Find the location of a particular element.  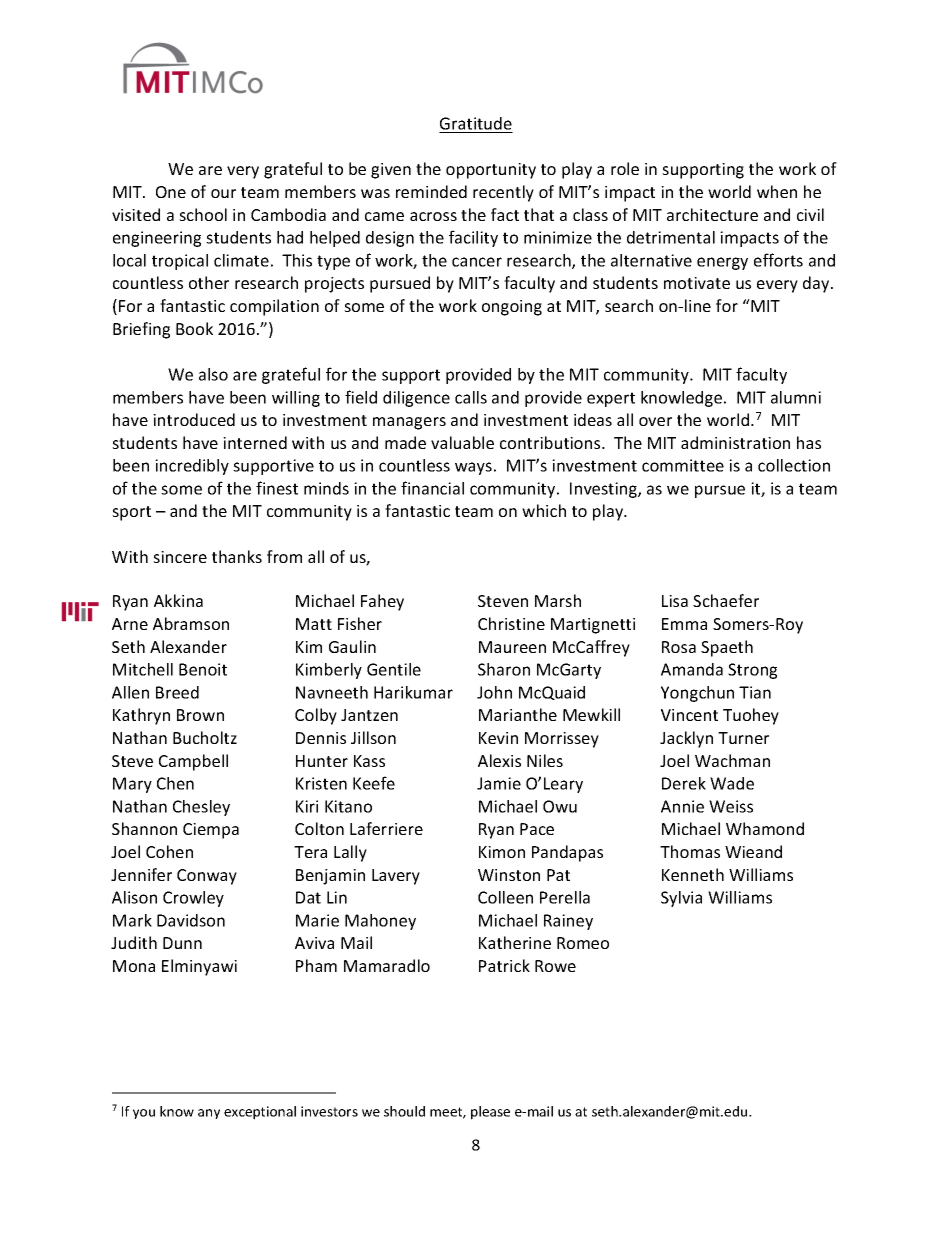

also is located at coordinates (213, 374).
